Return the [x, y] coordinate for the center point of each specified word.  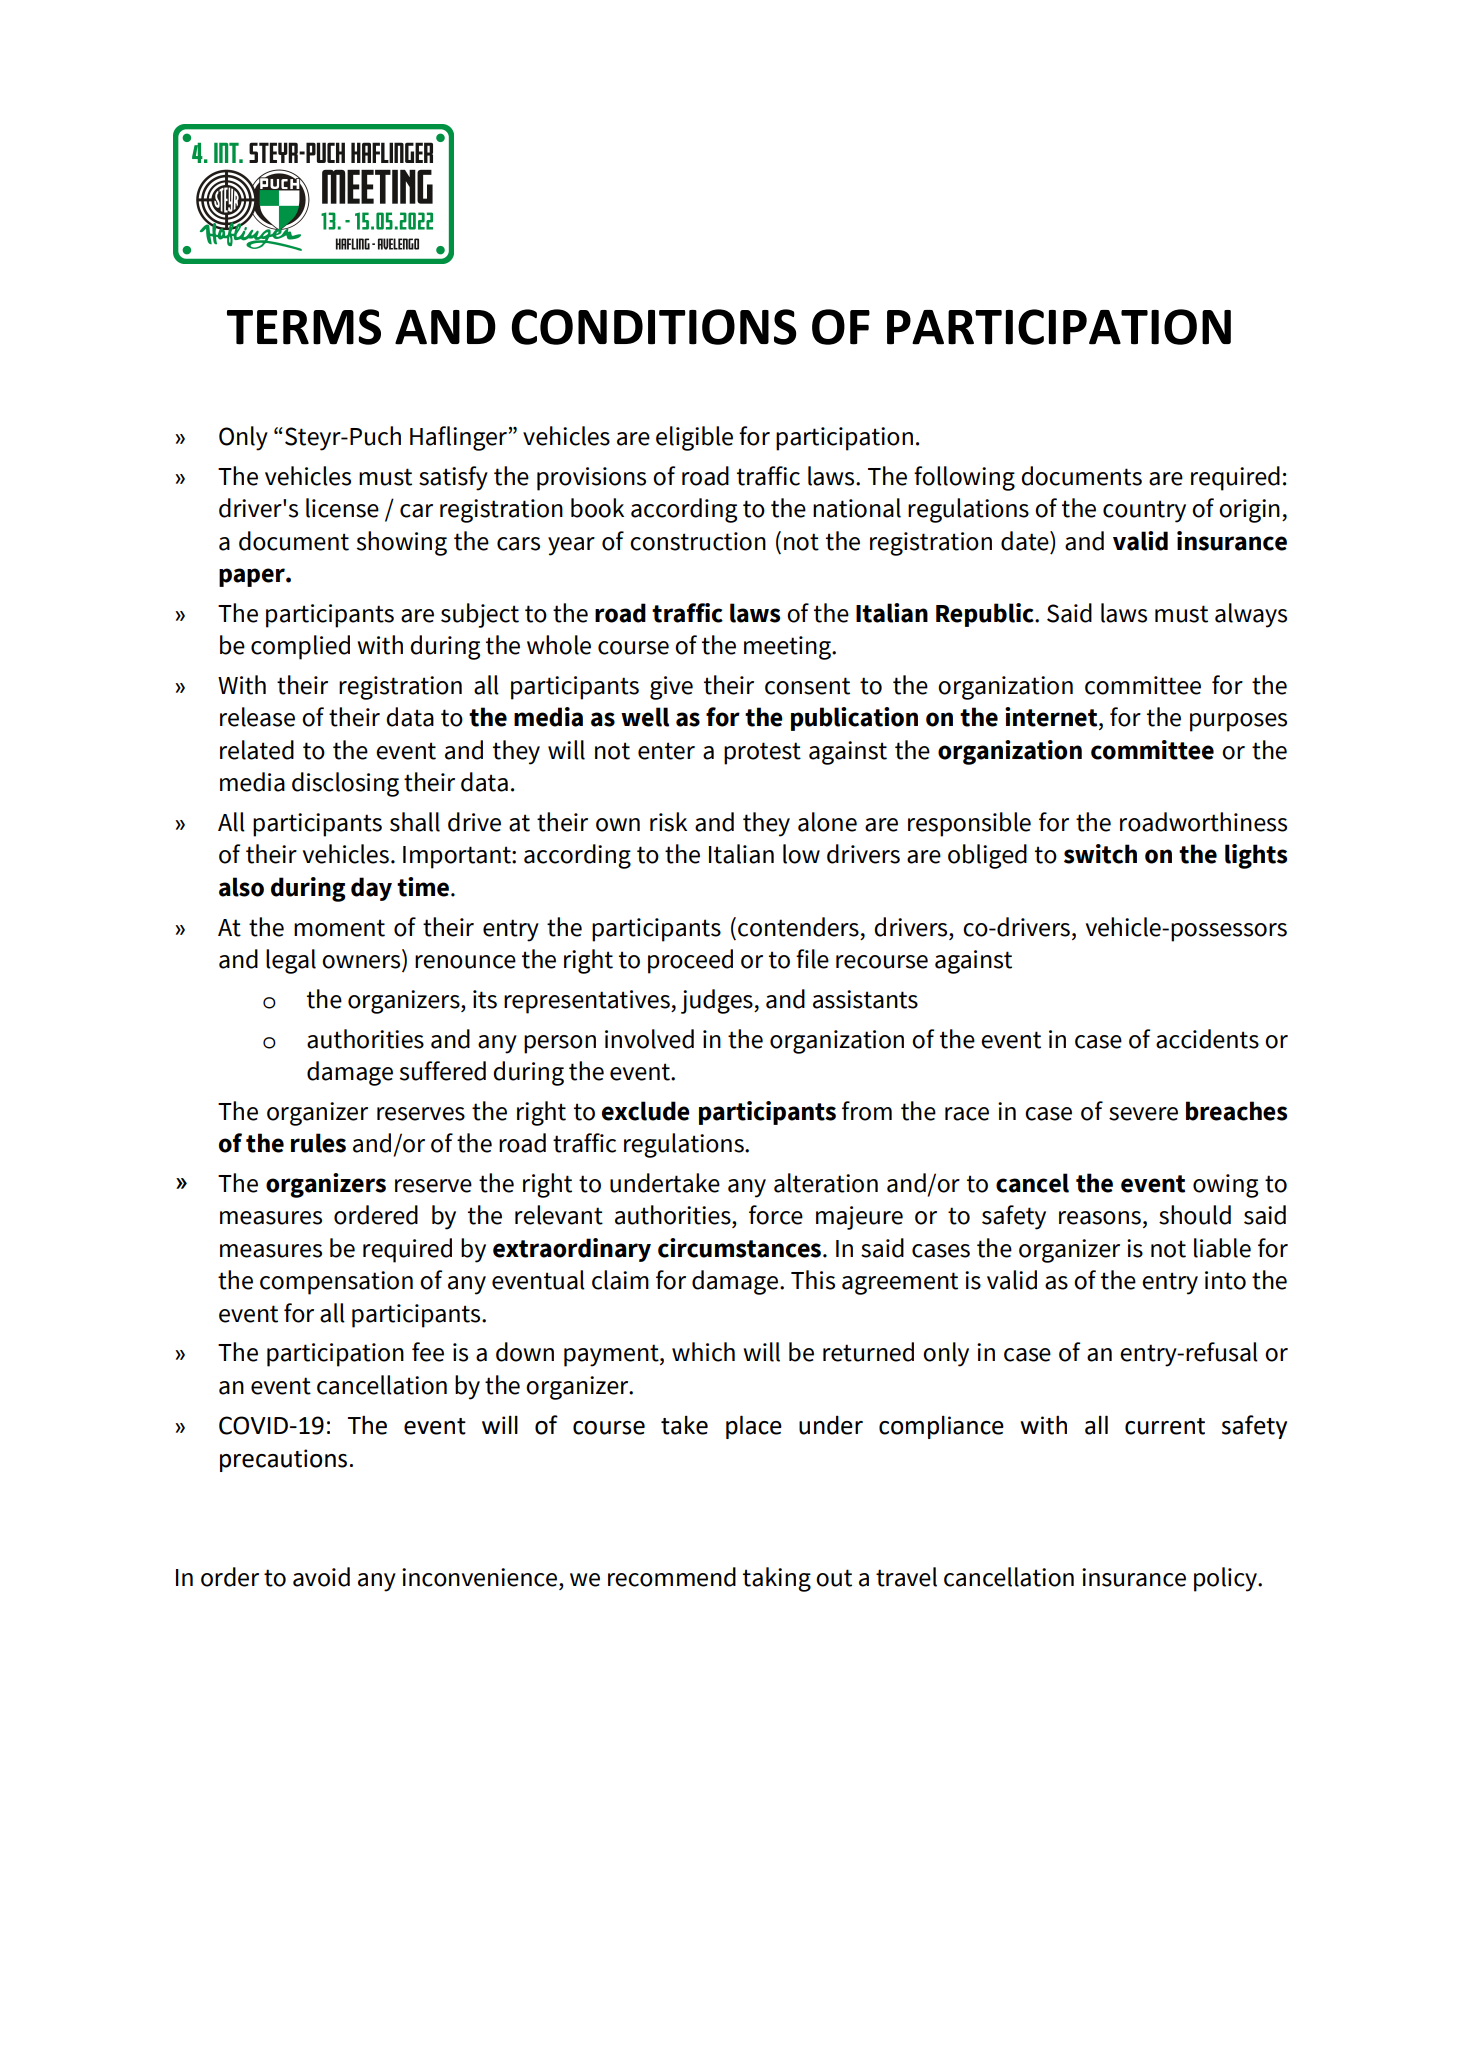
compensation [336, 1283]
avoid [321, 1577]
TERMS [304, 327]
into [1225, 1280]
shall [415, 822]
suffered [443, 1071]
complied [300, 647]
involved [649, 1039]
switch [1100, 854]
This [813, 1280]
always [1251, 615]
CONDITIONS [654, 327]
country [1144, 511]
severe [1143, 1114]
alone [827, 822]
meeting [788, 648]
